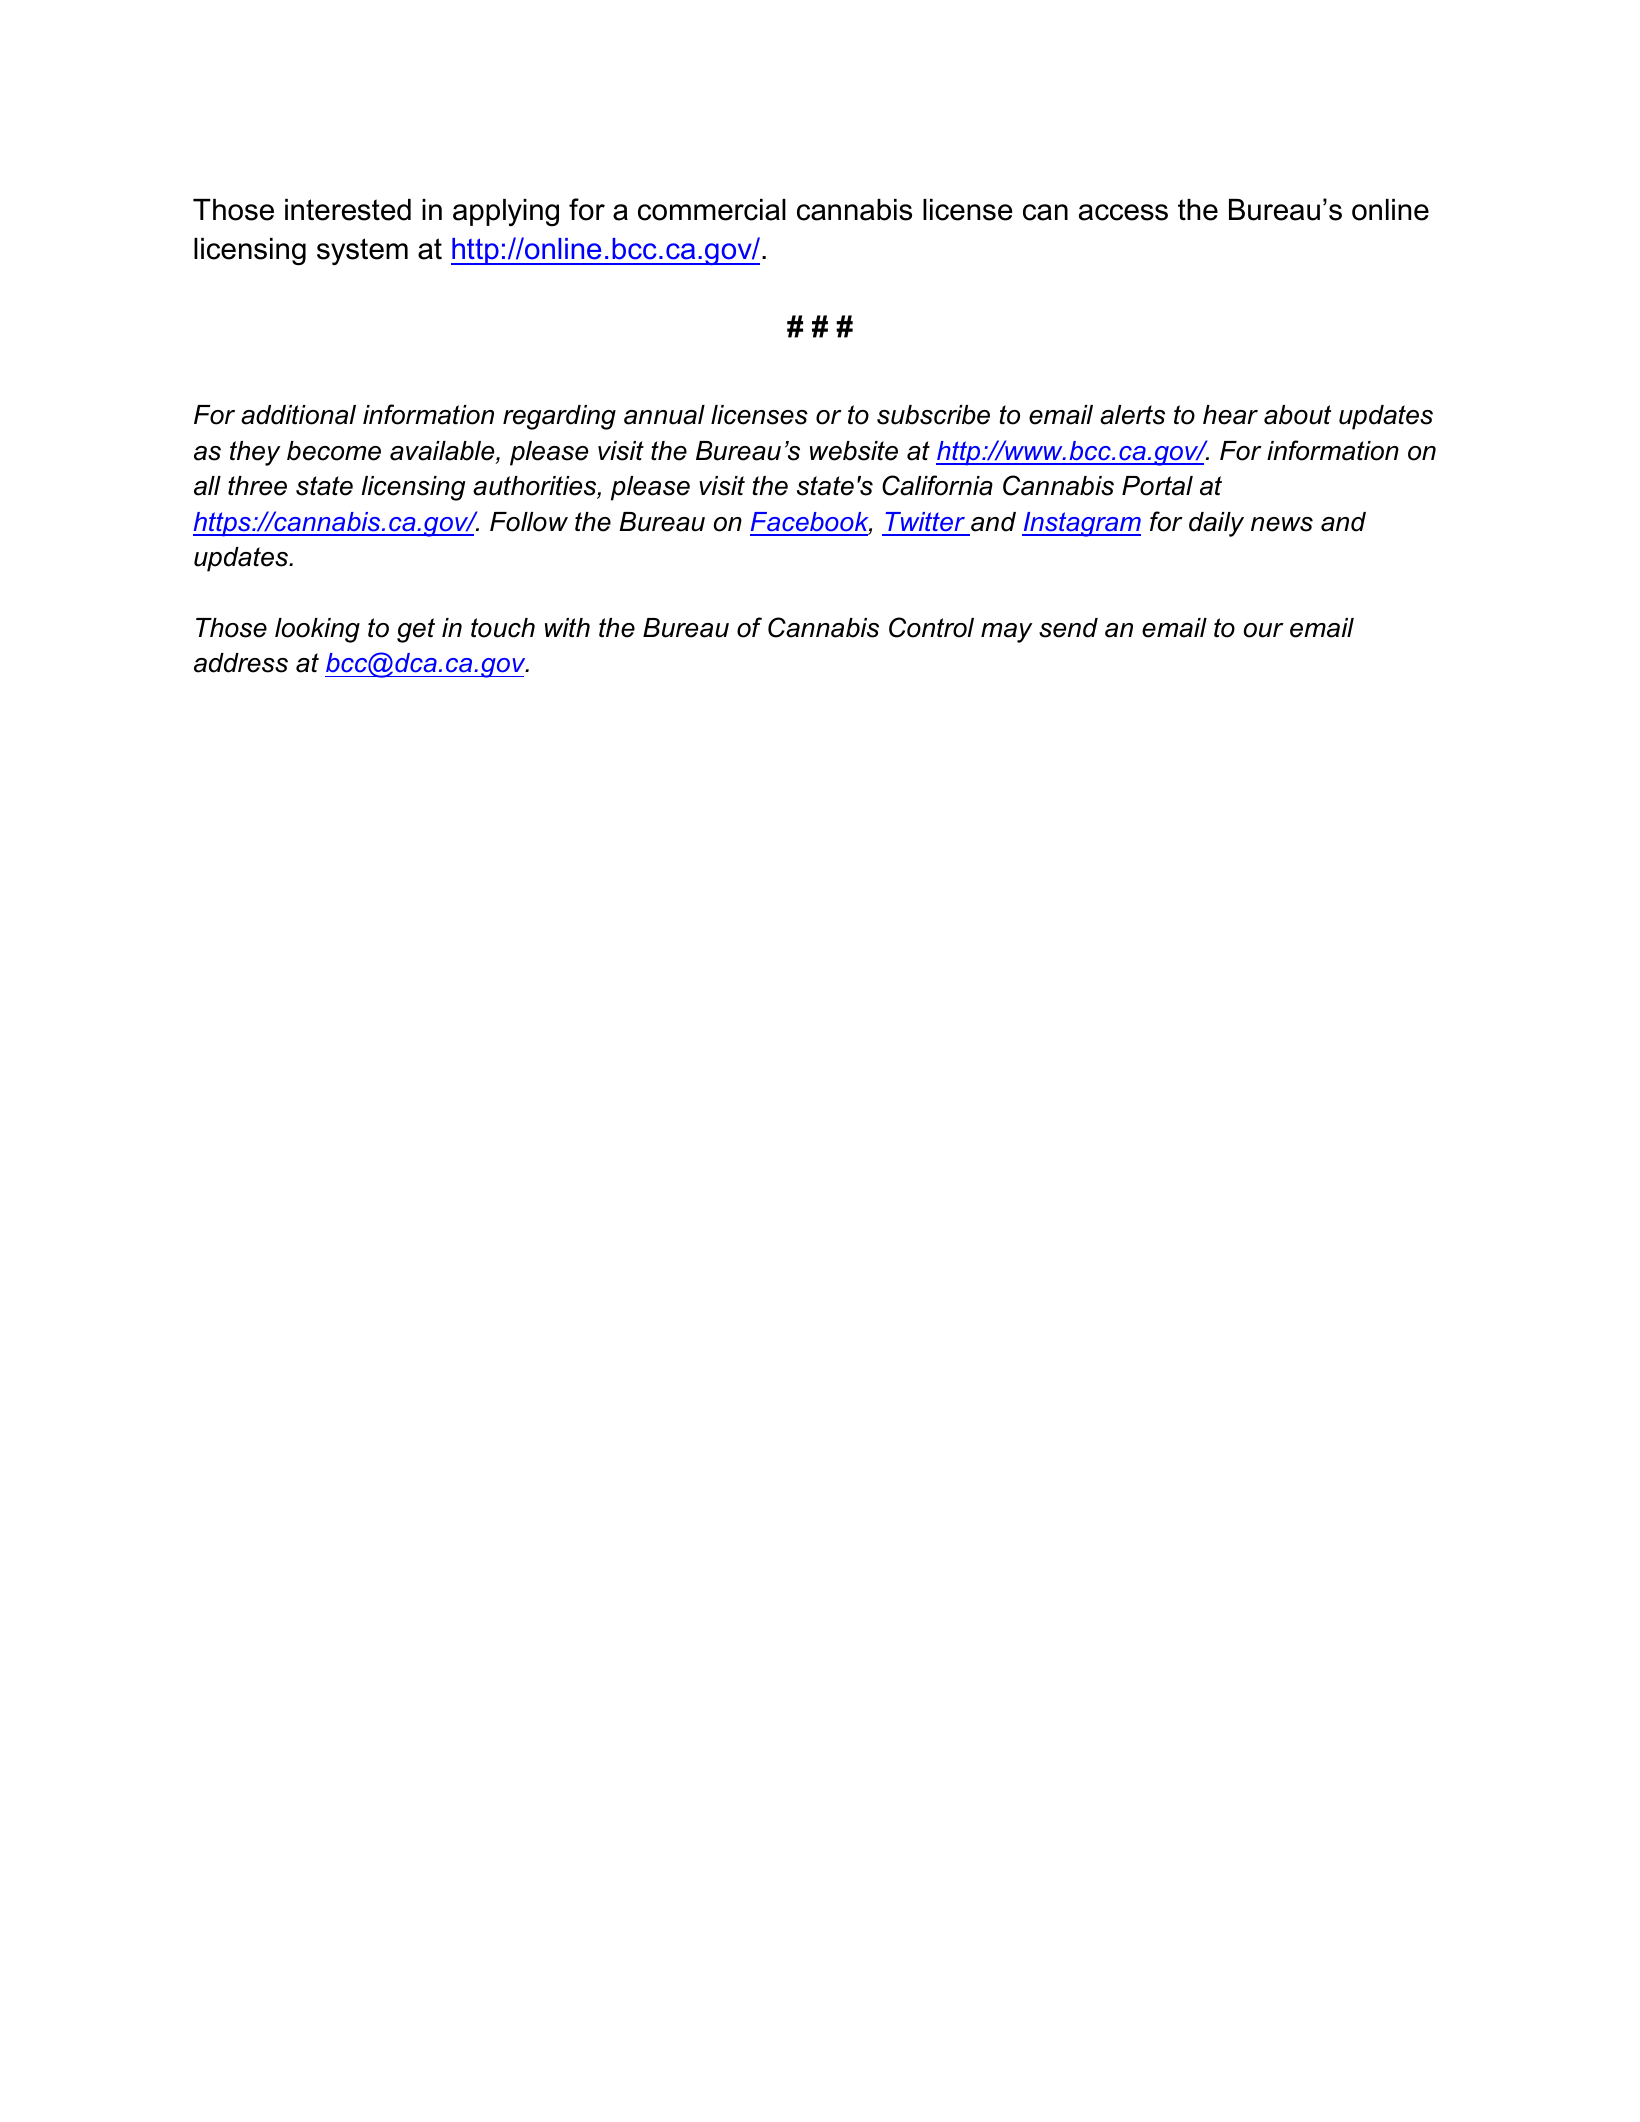  What do you see at coordinates (712, 210) in the screenshot?
I see `commercial` at bounding box center [712, 210].
